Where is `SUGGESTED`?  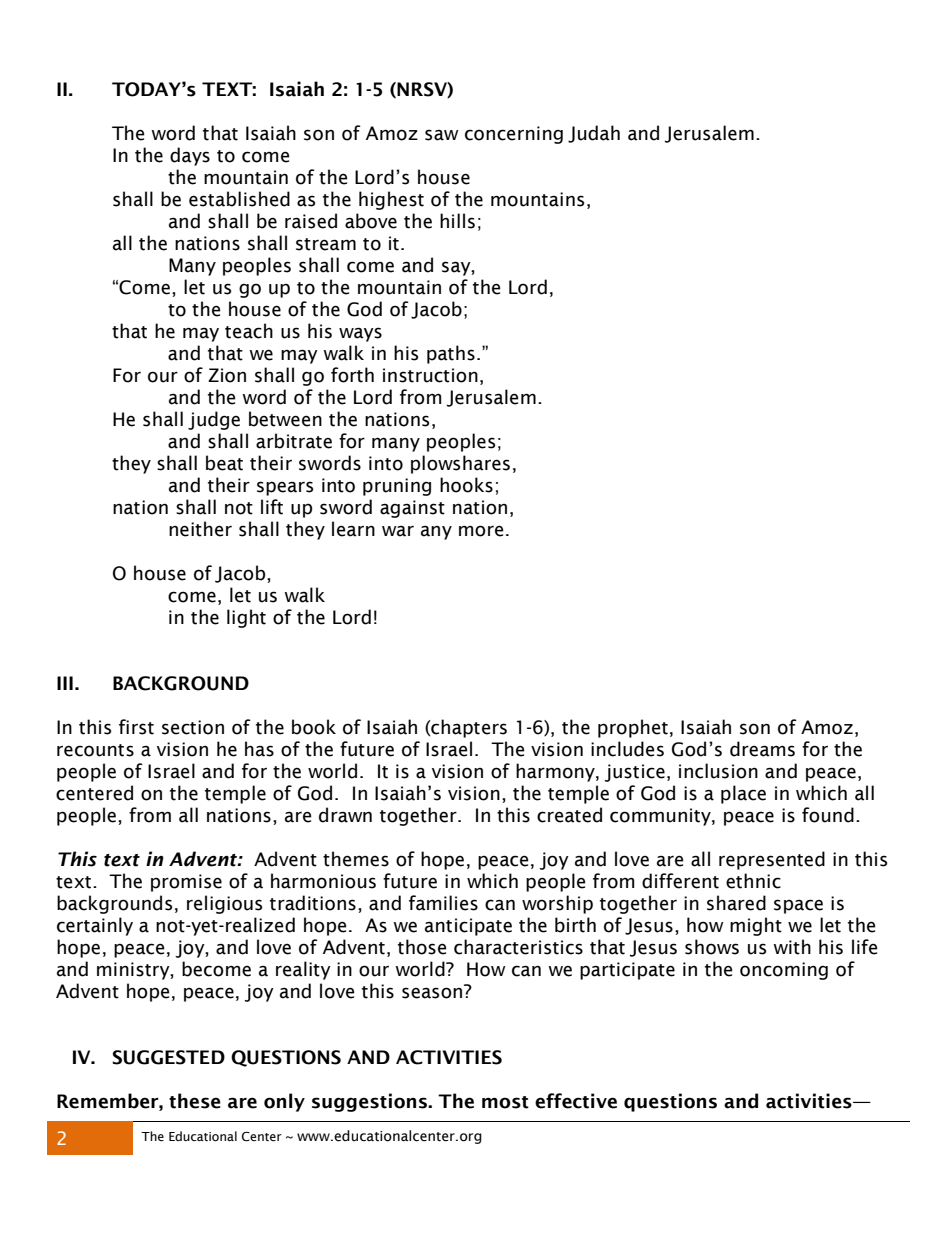 SUGGESTED is located at coordinates (168, 1057).
